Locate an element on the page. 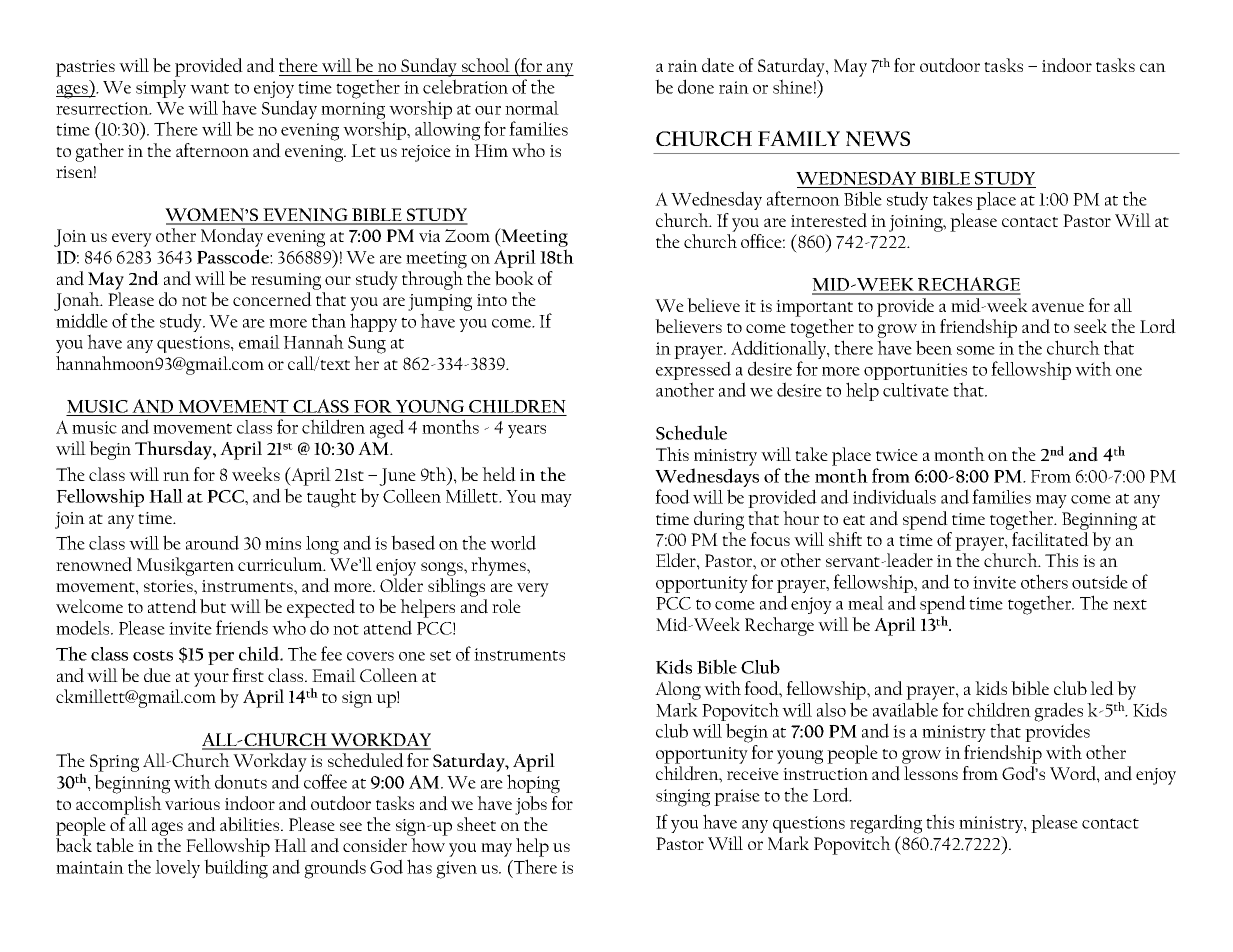  role is located at coordinates (506, 606).
